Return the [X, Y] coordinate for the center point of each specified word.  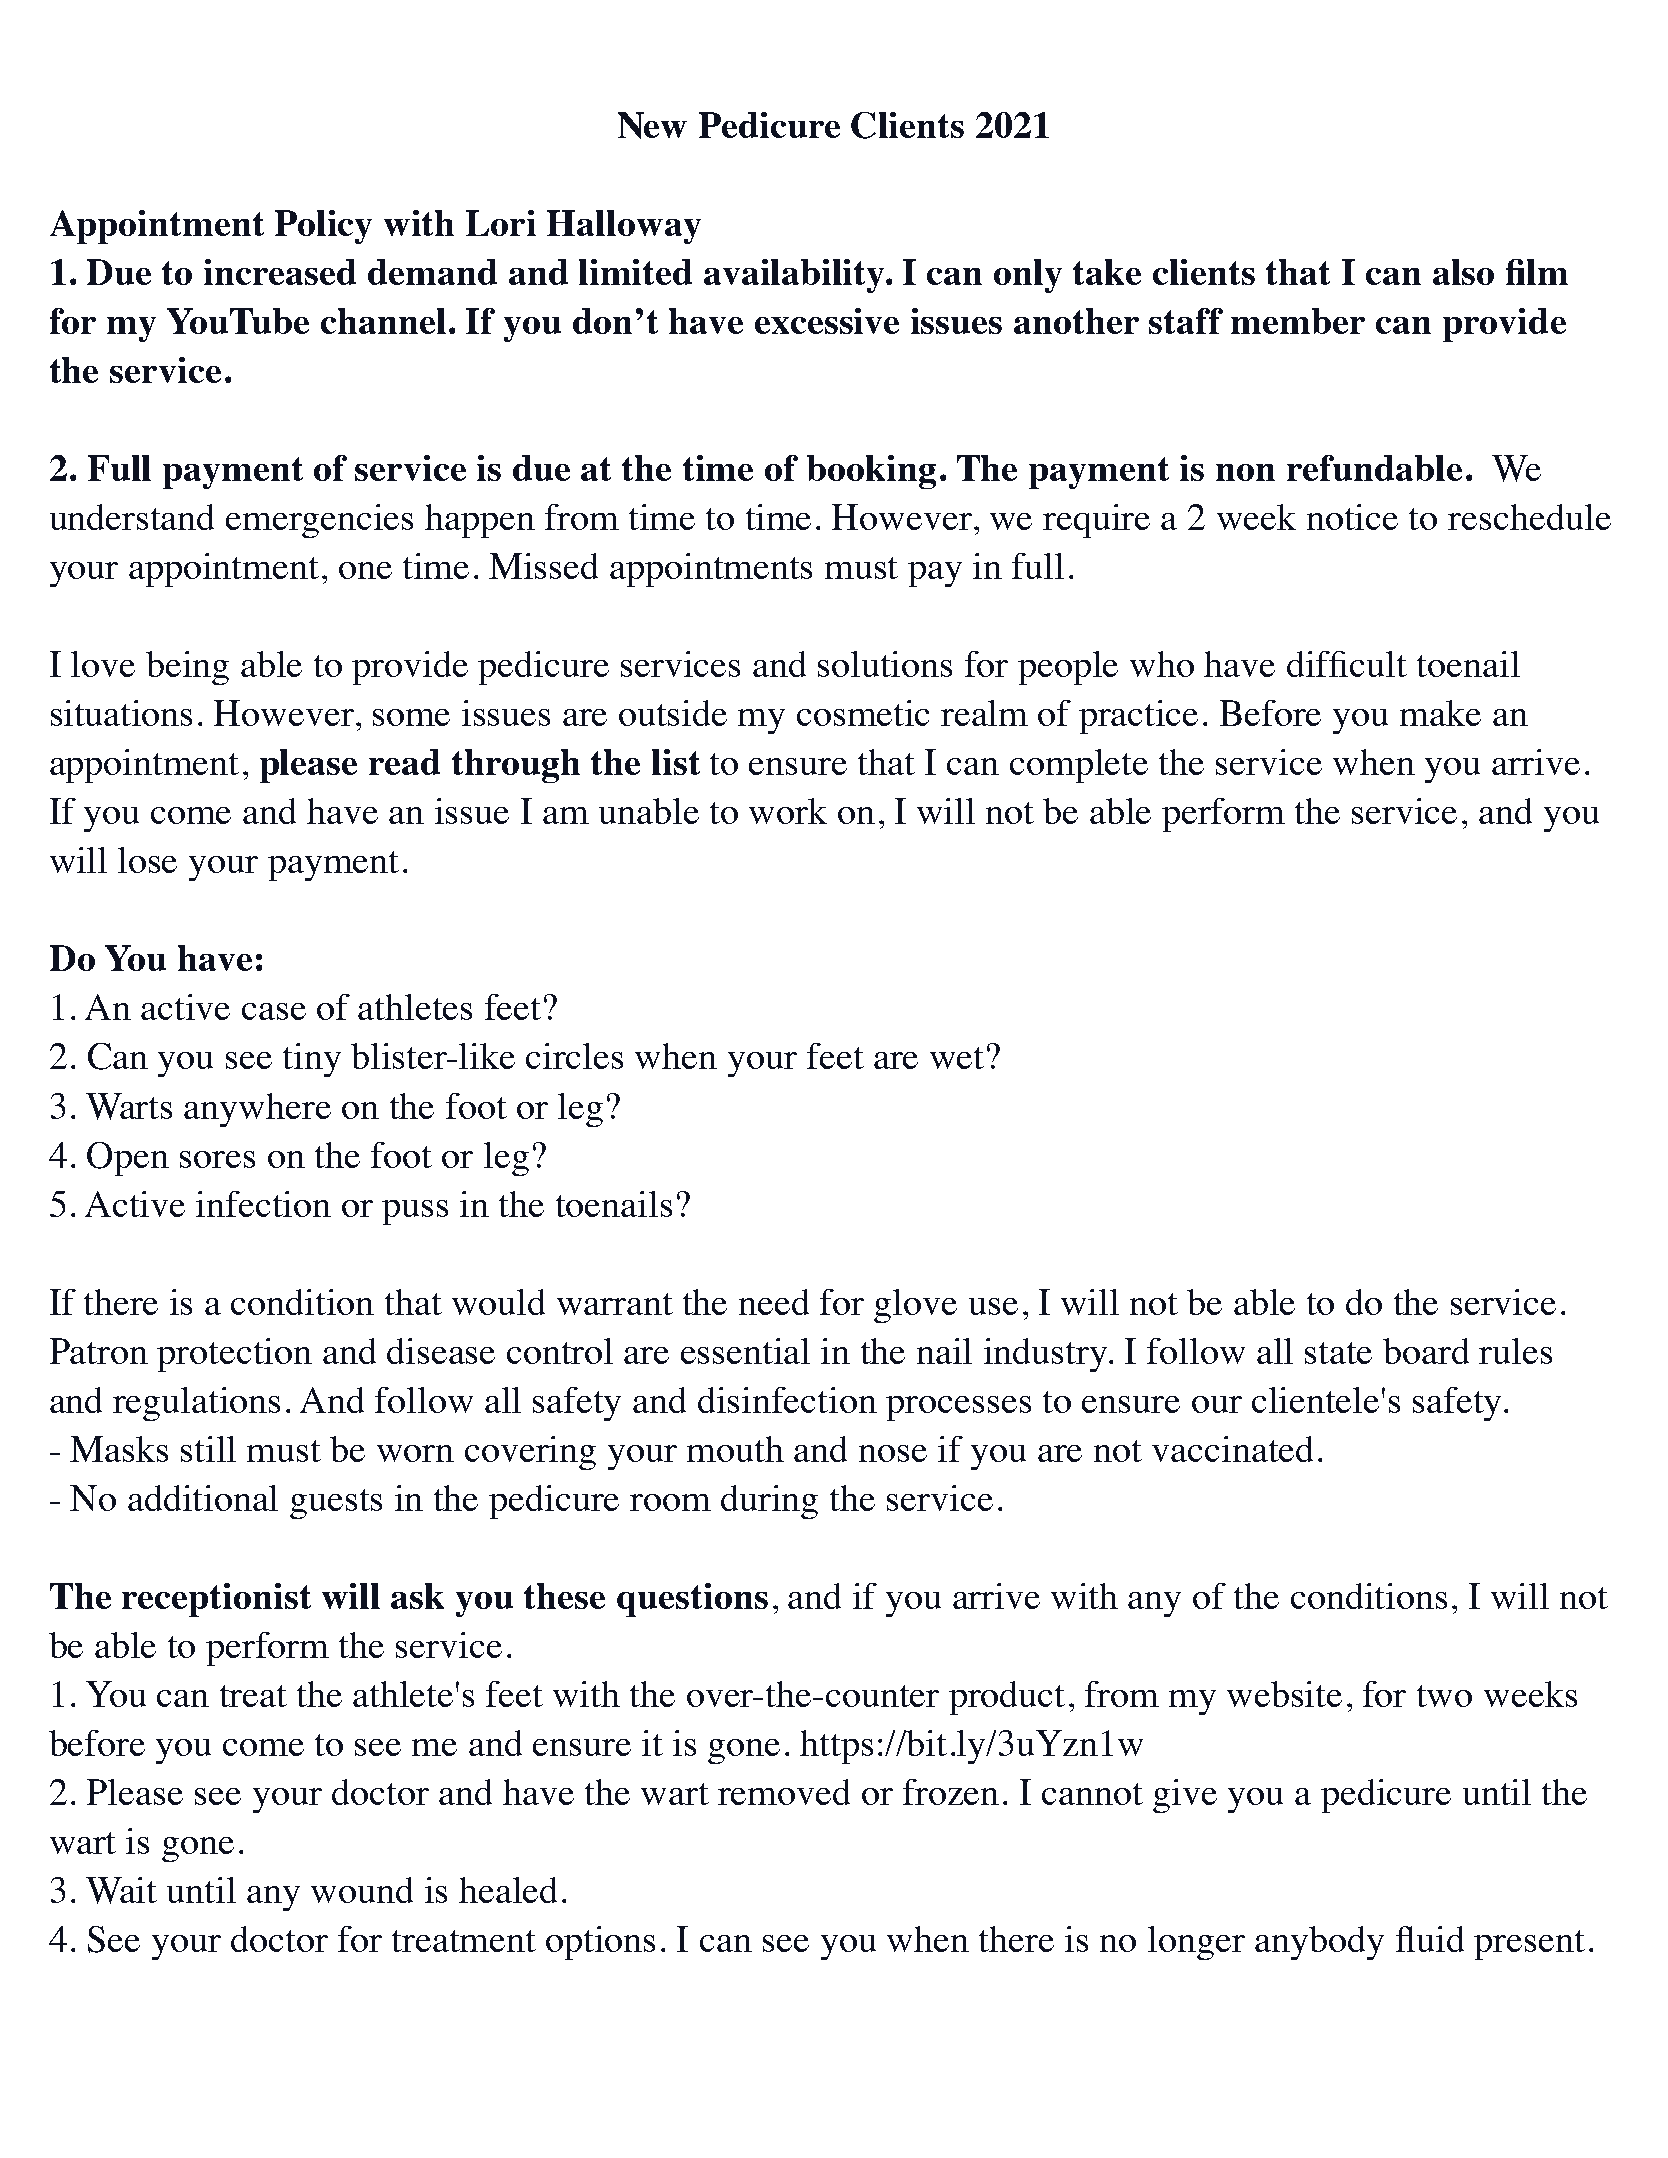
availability [795, 276]
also [1463, 272]
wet [957, 1058]
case [274, 1011]
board [1426, 1351]
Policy [323, 227]
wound [362, 1890]
